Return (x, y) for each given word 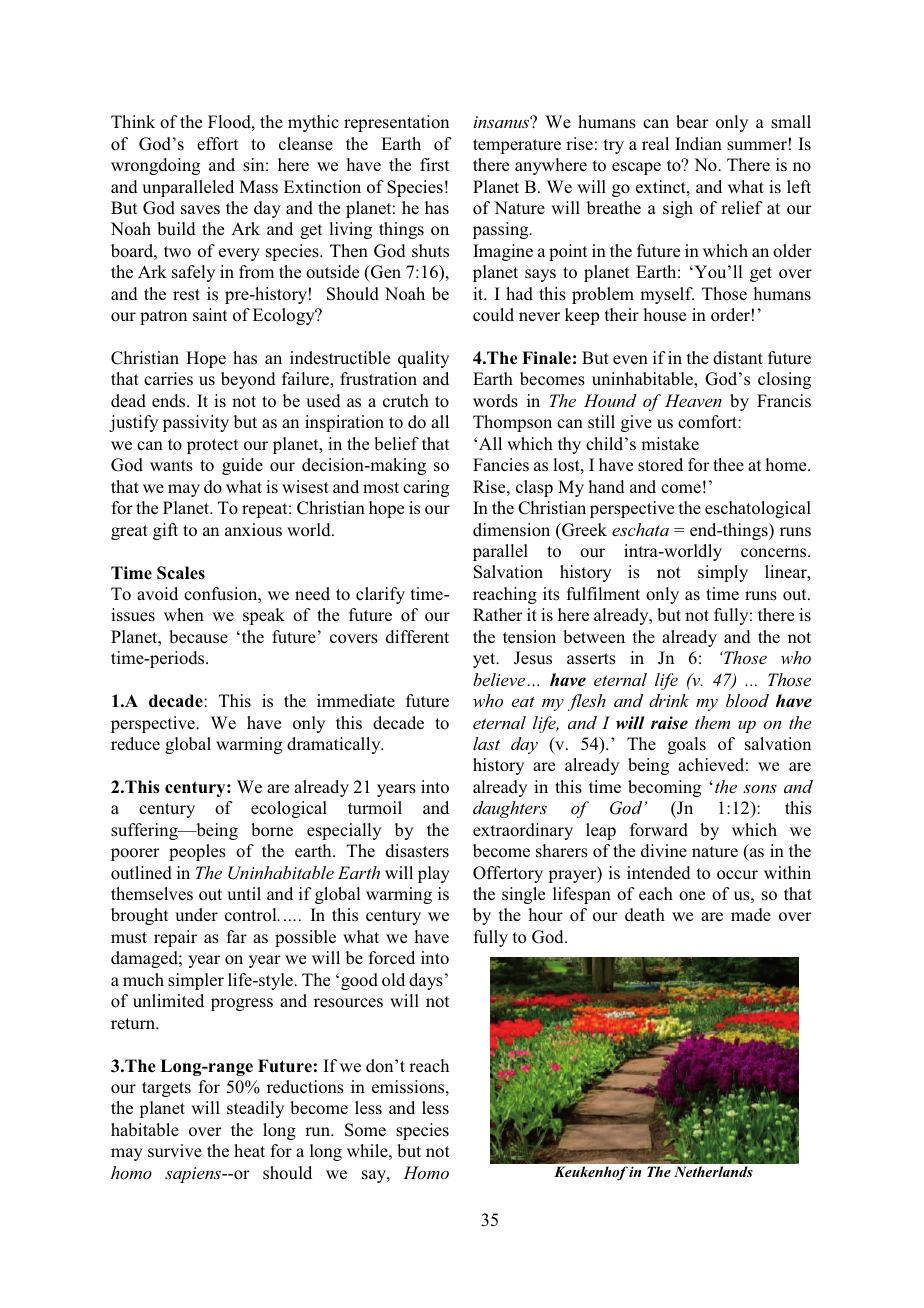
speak (264, 616)
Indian (698, 143)
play (434, 874)
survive (175, 1150)
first (434, 165)
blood (747, 700)
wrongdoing (155, 166)
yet (485, 660)
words (495, 401)
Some (365, 1130)
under (196, 915)
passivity (196, 423)
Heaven (693, 400)
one (692, 896)
